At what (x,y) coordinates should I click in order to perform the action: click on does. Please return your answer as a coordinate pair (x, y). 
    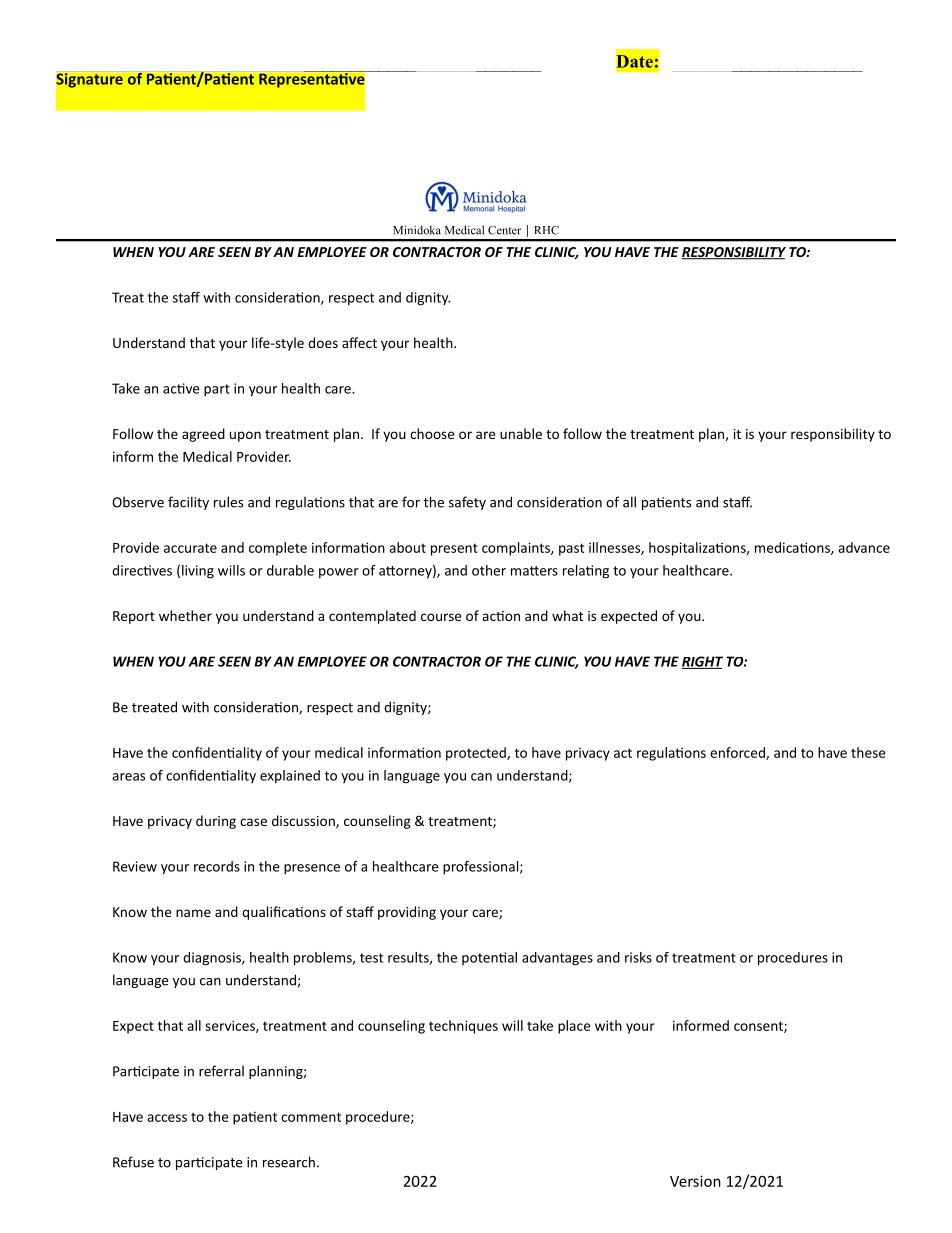
    Looking at the image, I should click on (323, 342).
